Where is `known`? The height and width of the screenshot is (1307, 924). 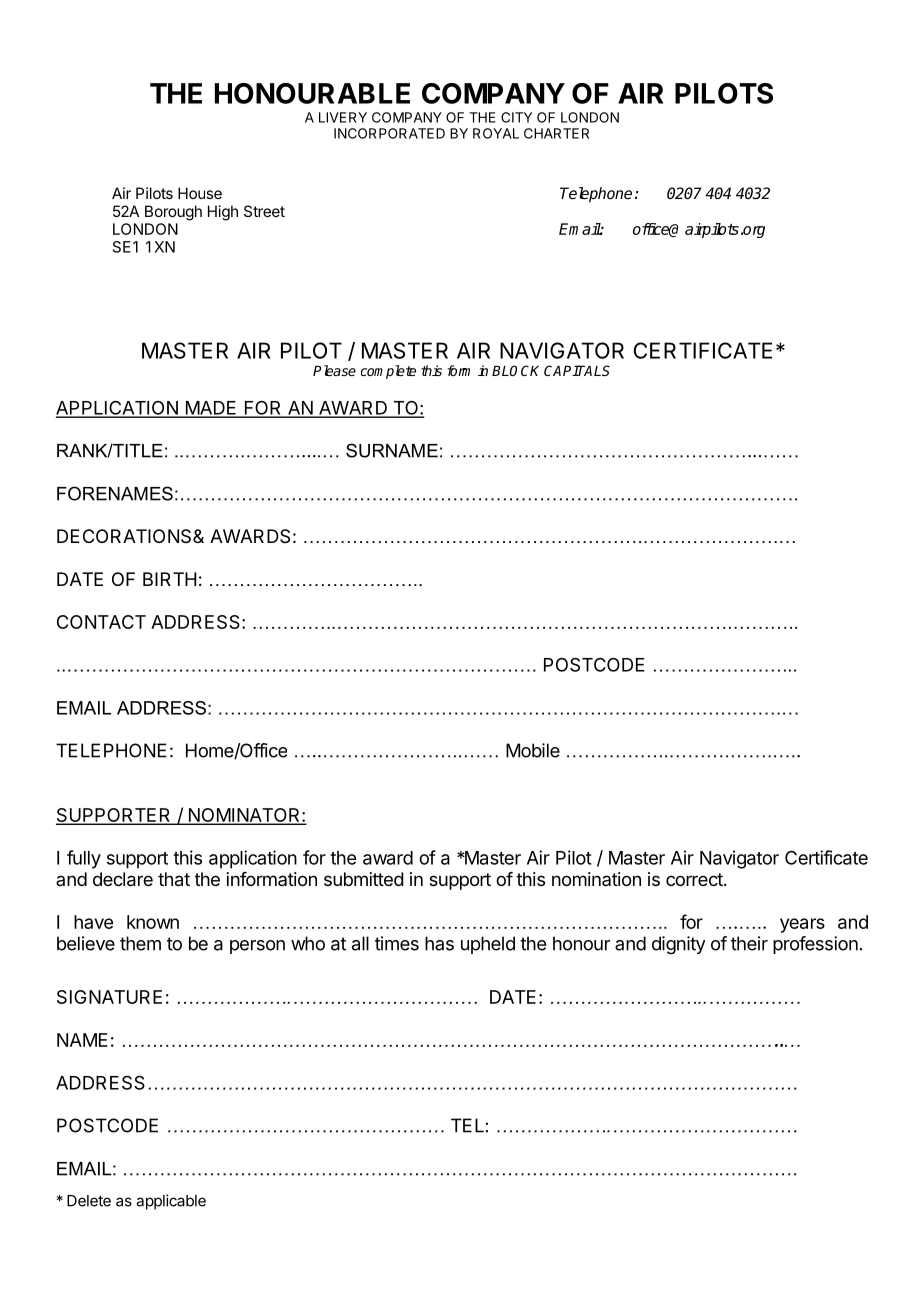
known is located at coordinates (153, 922).
